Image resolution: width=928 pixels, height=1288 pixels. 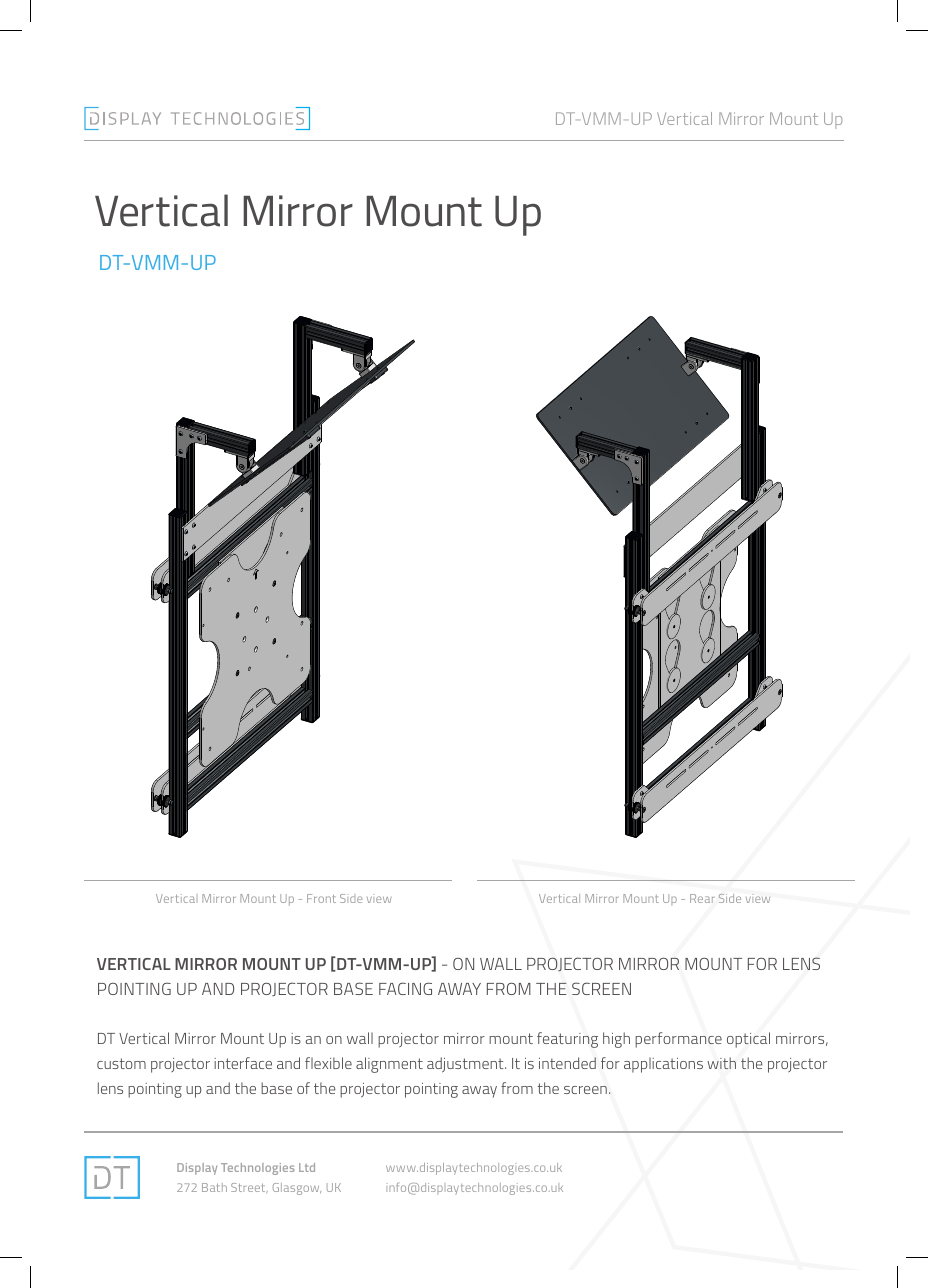 I want to click on custom, so click(x=121, y=1063).
